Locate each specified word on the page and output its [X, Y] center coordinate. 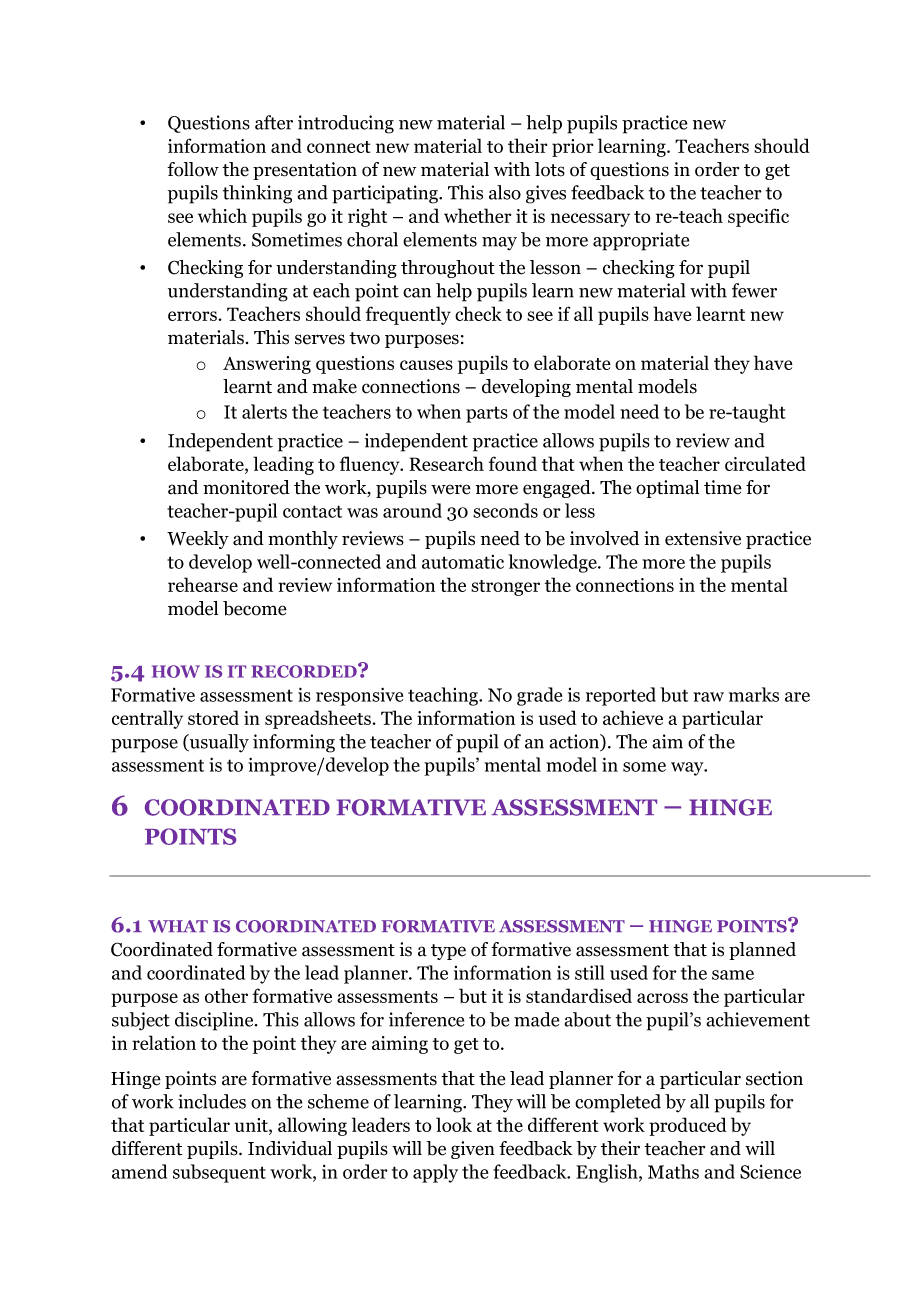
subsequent [219, 1173]
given [473, 1150]
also [505, 192]
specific [758, 217]
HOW [176, 671]
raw [708, 697]
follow [193, 169]
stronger [505, 588]
